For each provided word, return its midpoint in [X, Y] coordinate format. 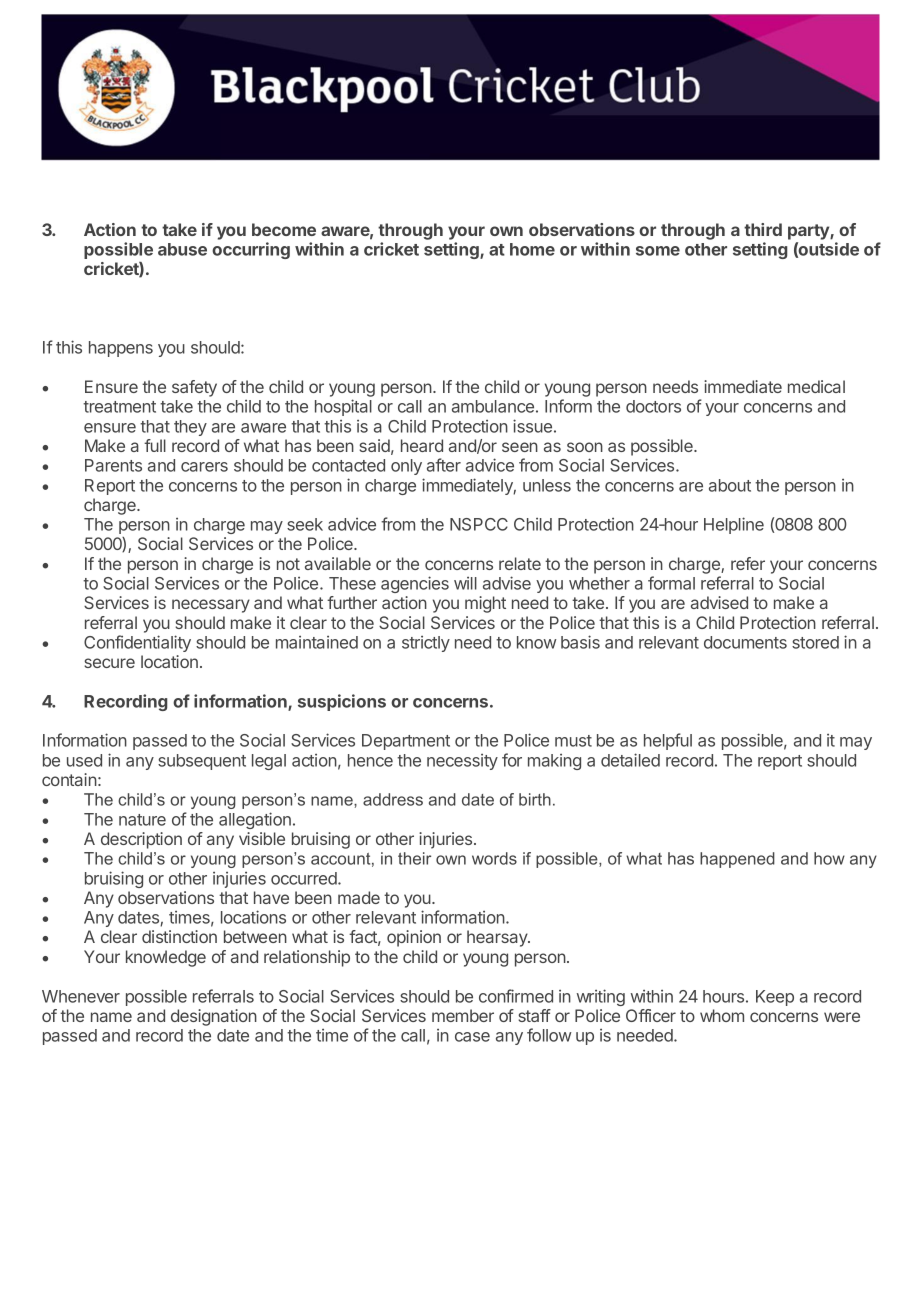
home [532, 249]
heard [422, 445]
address [393, 799]
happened [737, 860]
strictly [426, 644]
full [155, 445]
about [730, 485]
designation [214, 1017]
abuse [182, 249]
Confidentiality [137, 643]
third [763, 229]
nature [142, 820]
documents [745, 642]
